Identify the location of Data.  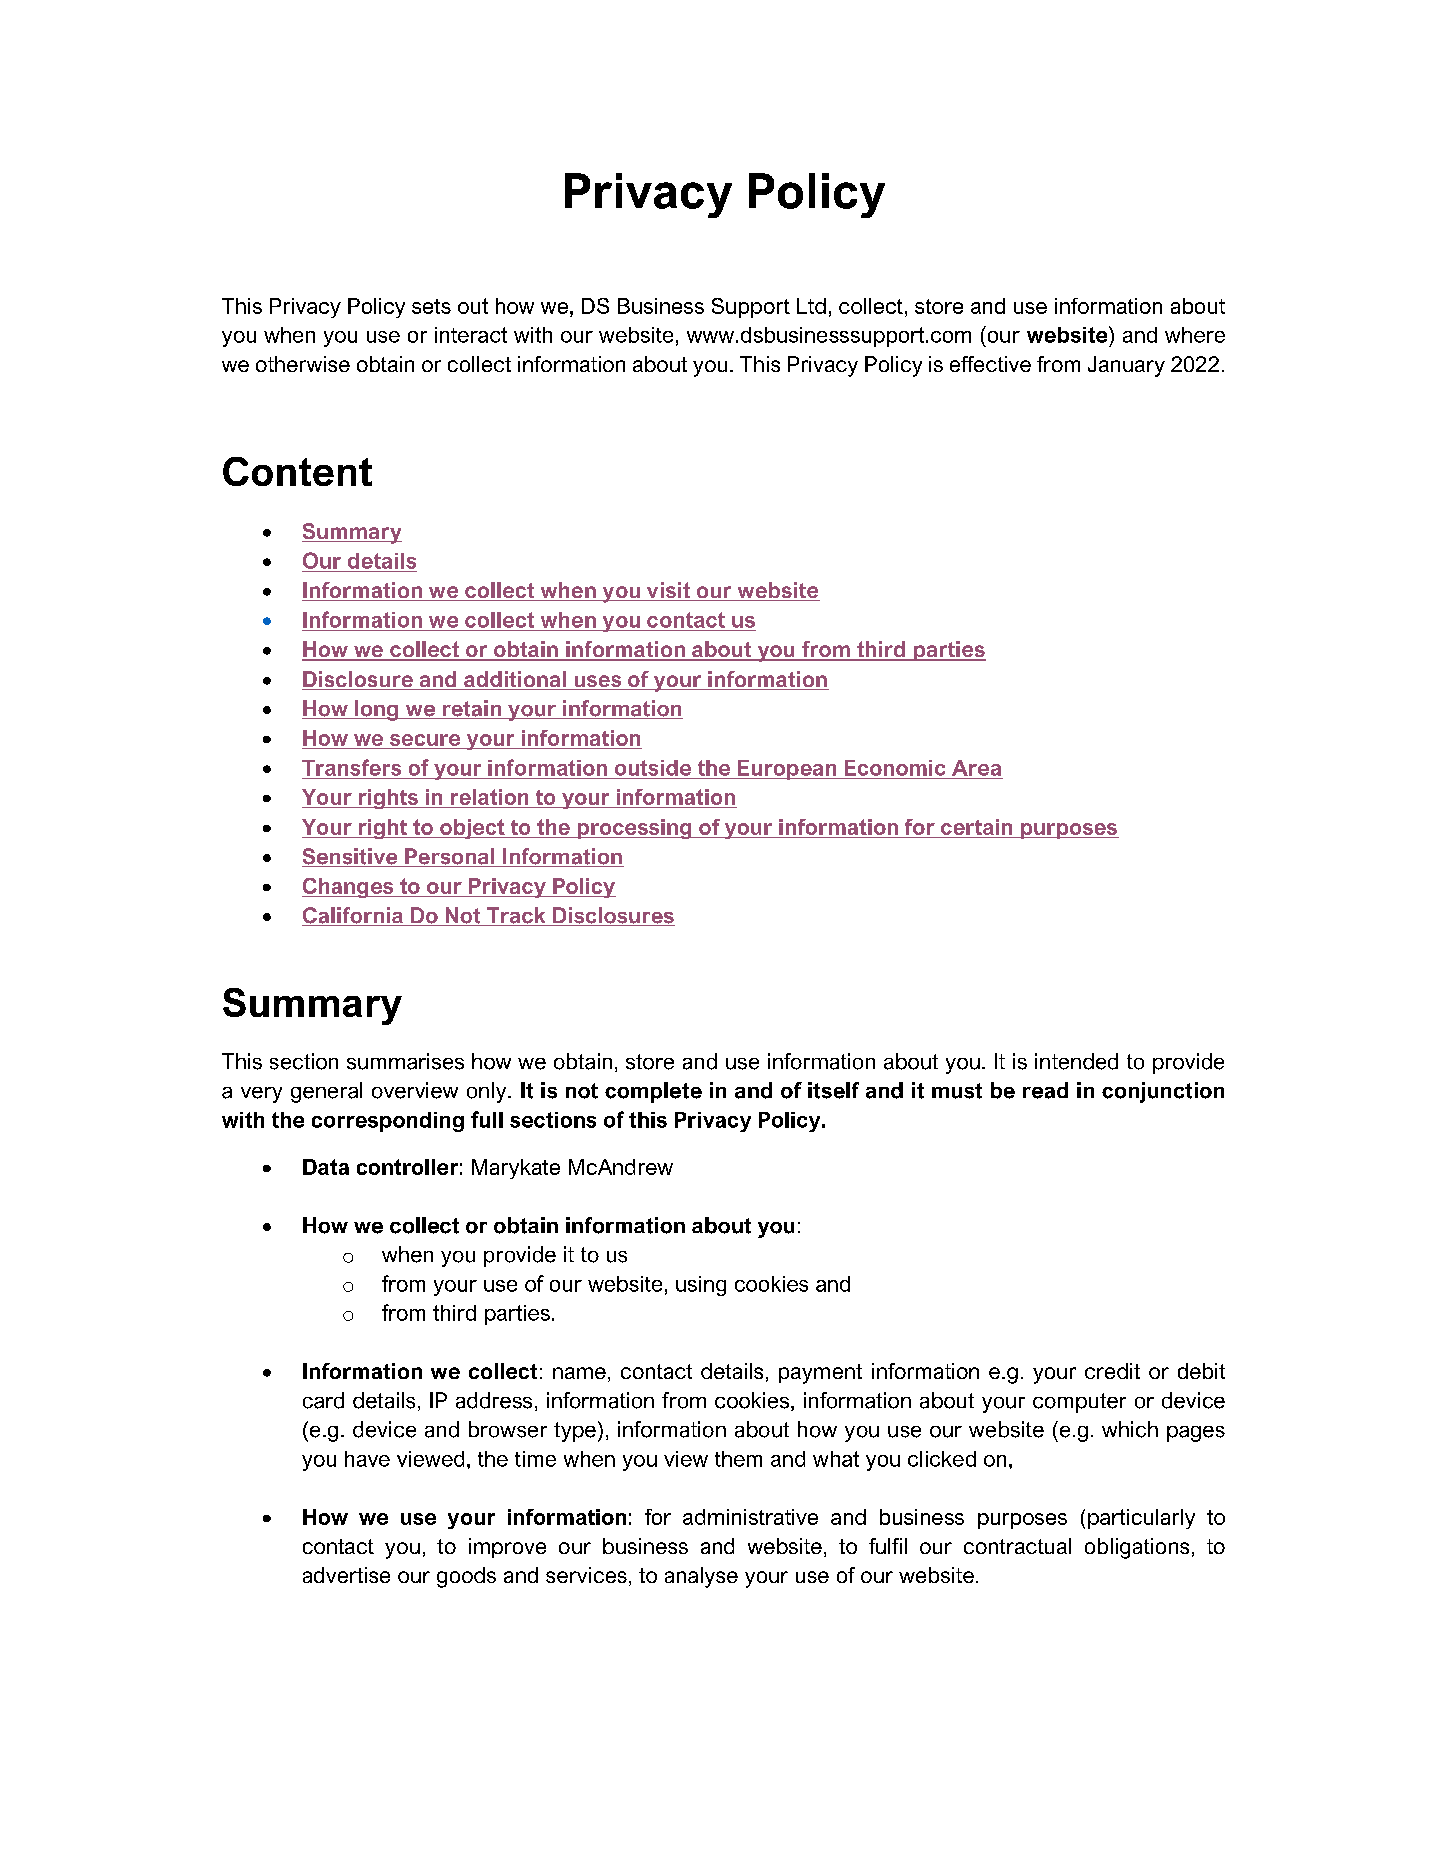
(326, 1167).
